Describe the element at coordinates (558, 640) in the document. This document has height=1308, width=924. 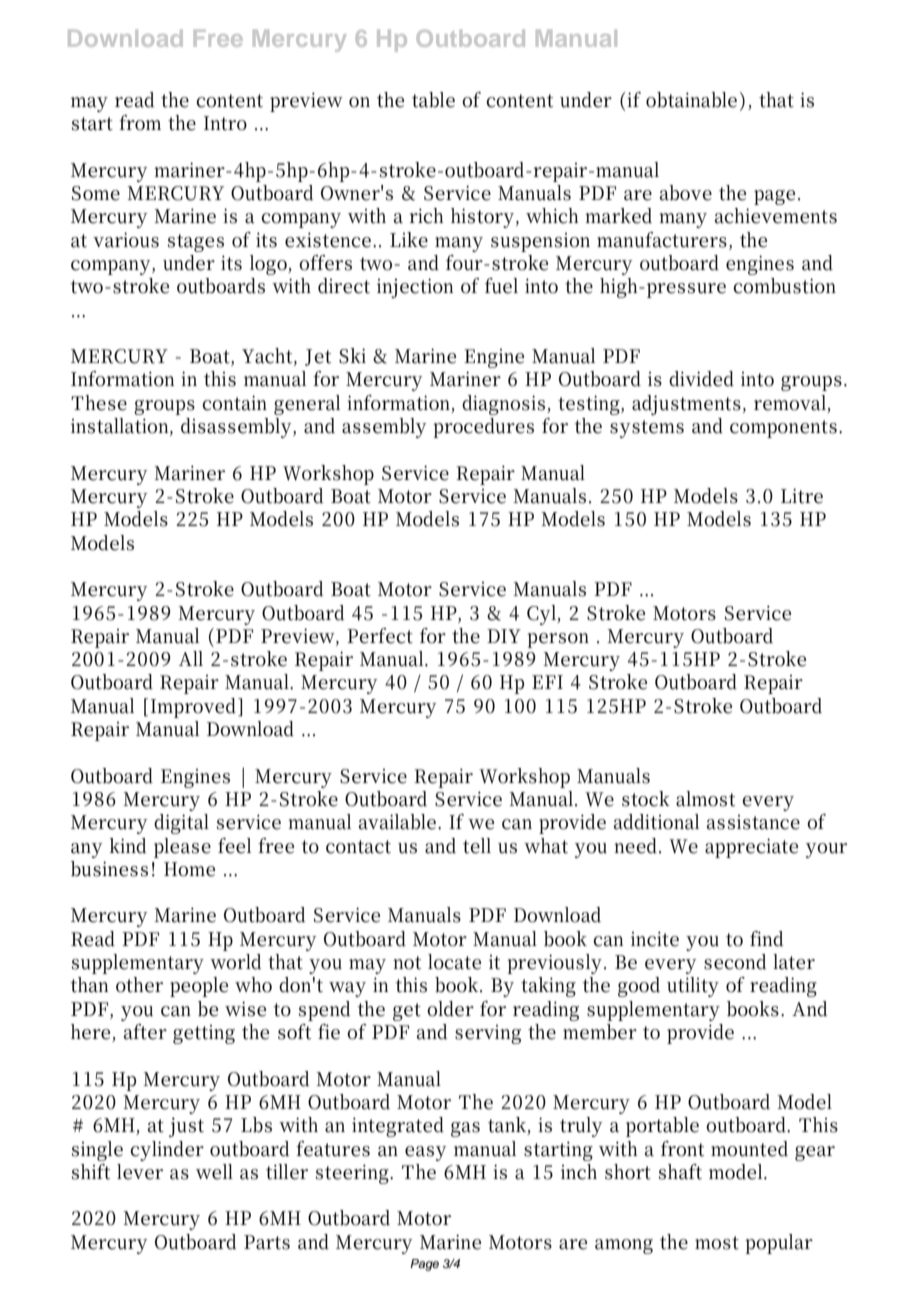
I see `person` at that location.
